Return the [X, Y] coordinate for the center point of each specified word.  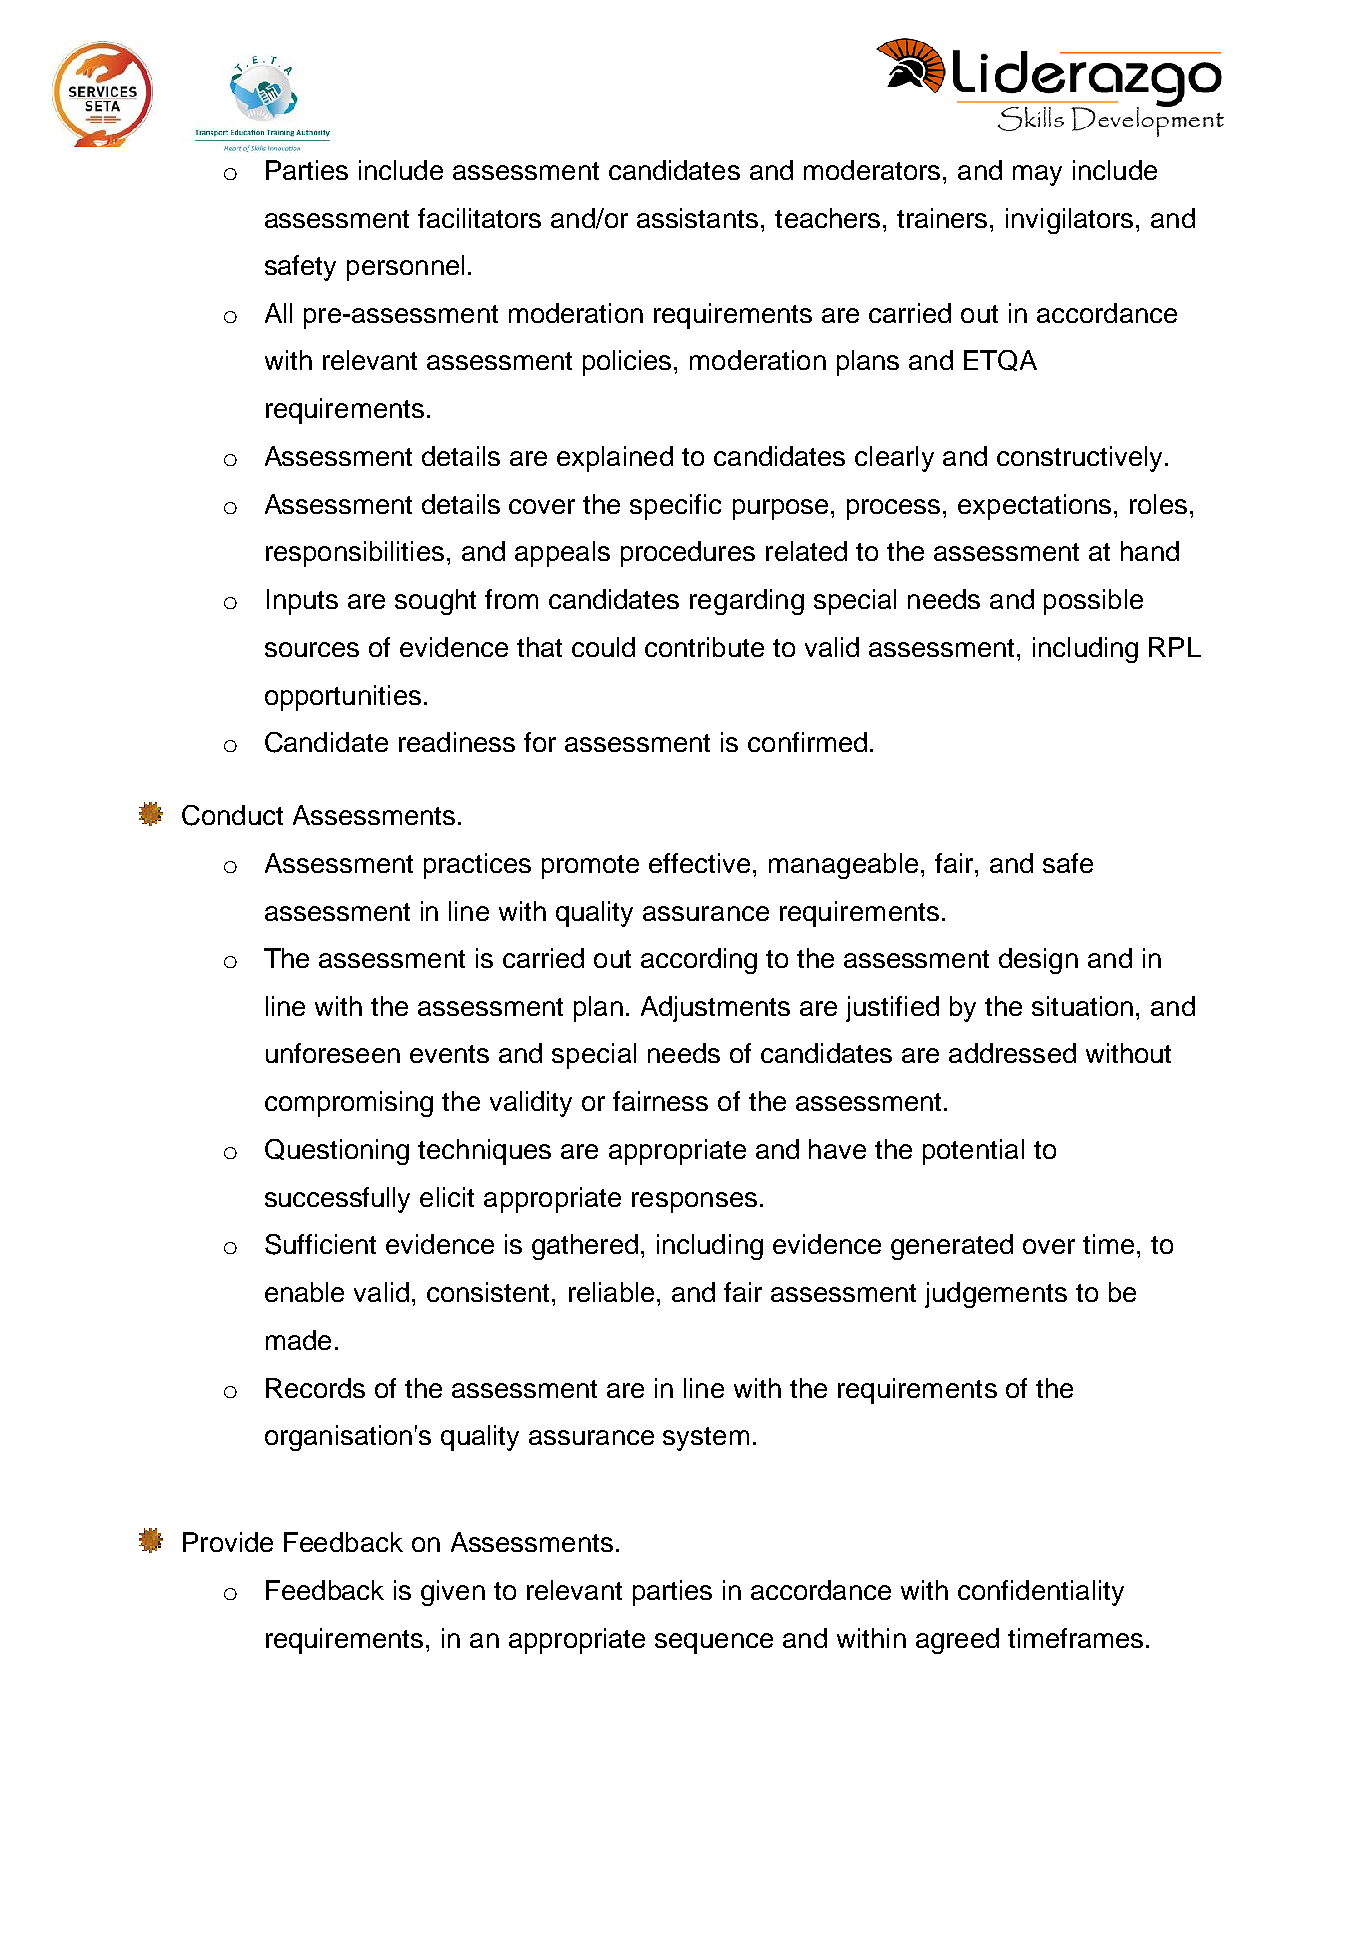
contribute [704, 647]
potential [973, 1152]
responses [694, 1202]
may [1037, 175]
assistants [697, 218]
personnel [405, 268]
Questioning [337, 1152]
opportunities [343, 698]
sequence [714, 1643]
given [453, 1593]
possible [1093, 602]
